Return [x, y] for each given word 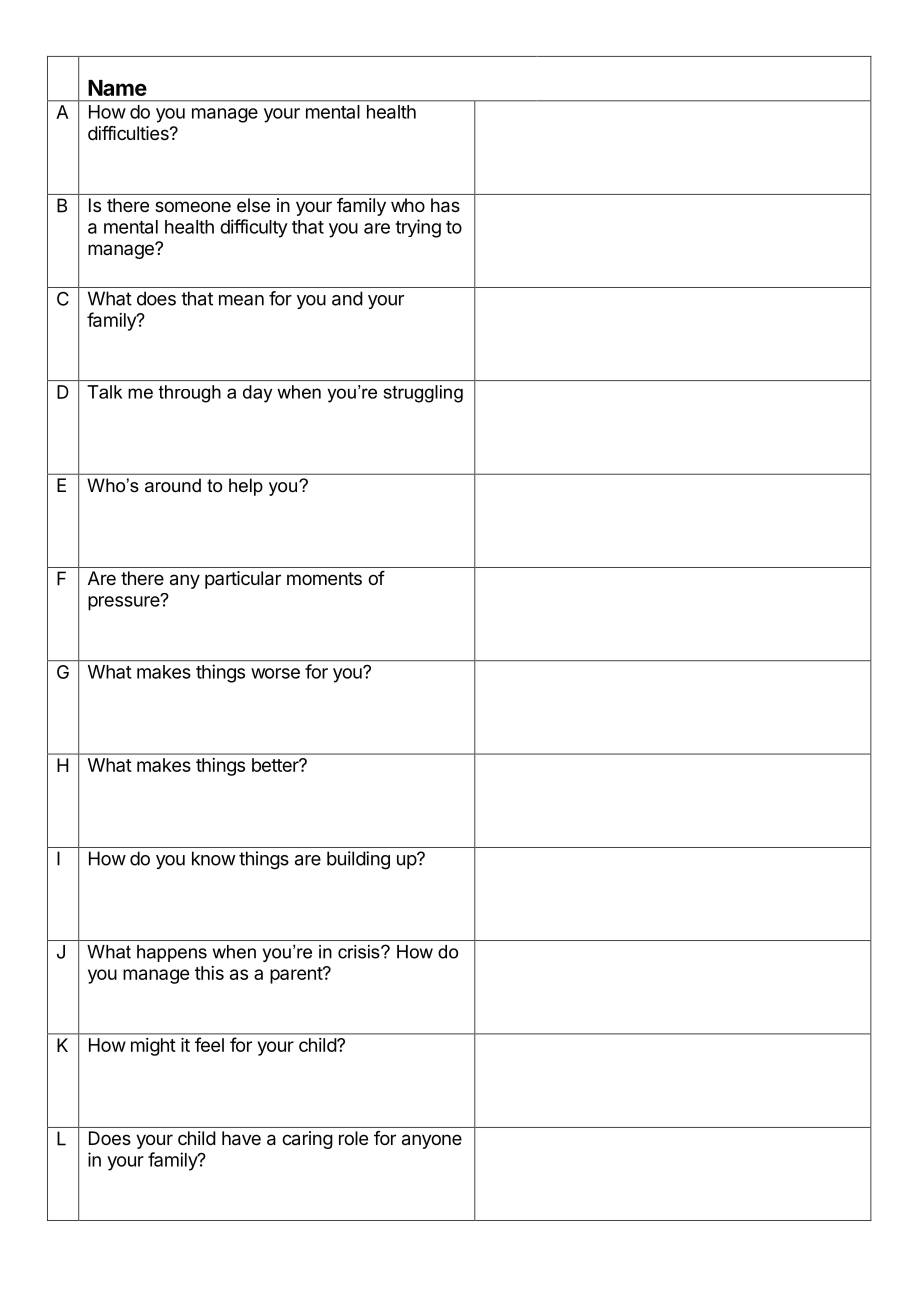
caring [307, 1140]
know [214, 858]
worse [275, 673]
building [358, 860]
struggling [423, 394]
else [253, 205]
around [173, 485]
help [246, 487]
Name [117, 88]
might [153, 1047]
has [445, 205]
